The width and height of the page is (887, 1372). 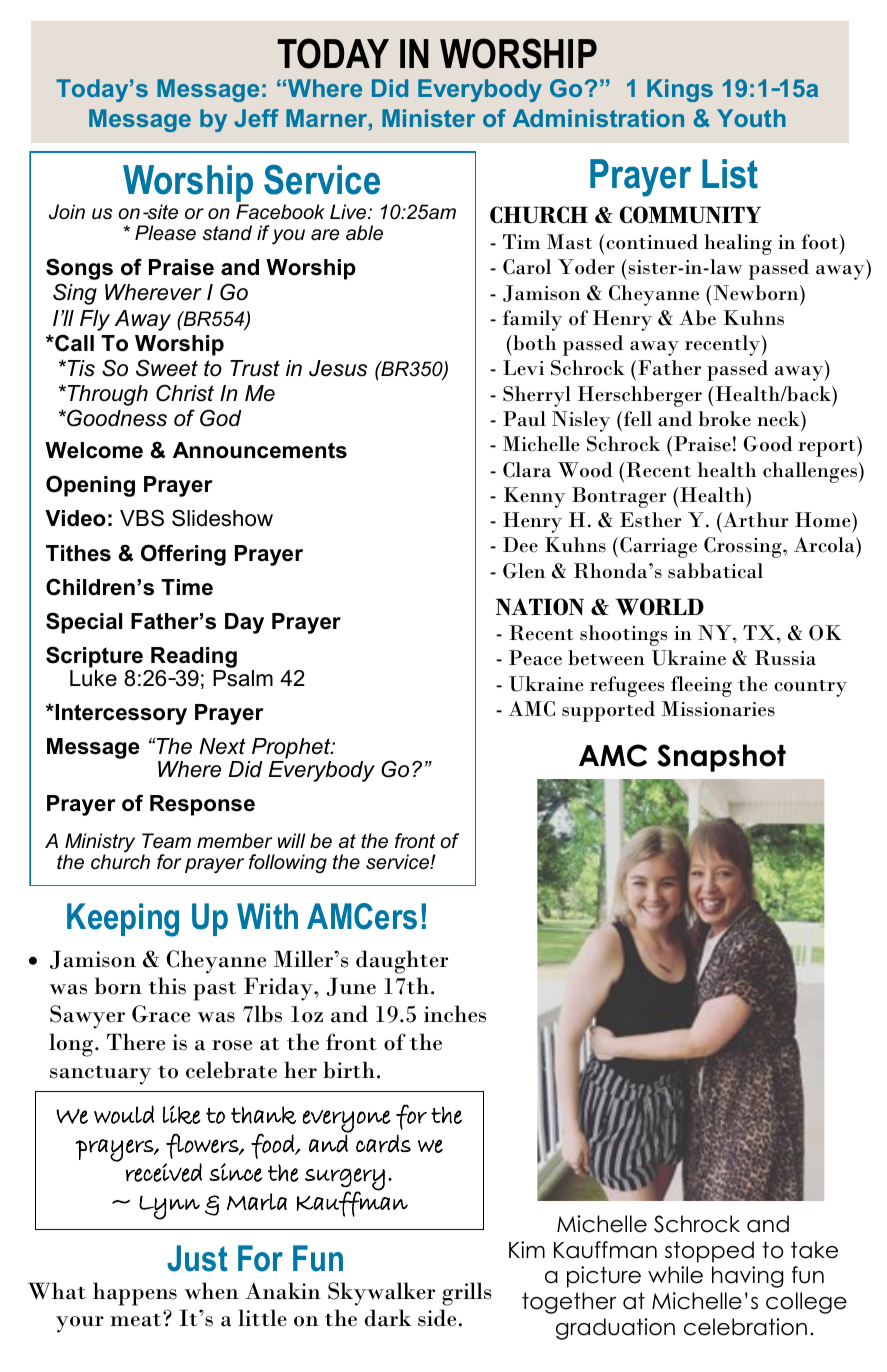 What do you see at coordinates (467, 1294) in the page?
I see `grills` at bounding box center [467, 1294].
